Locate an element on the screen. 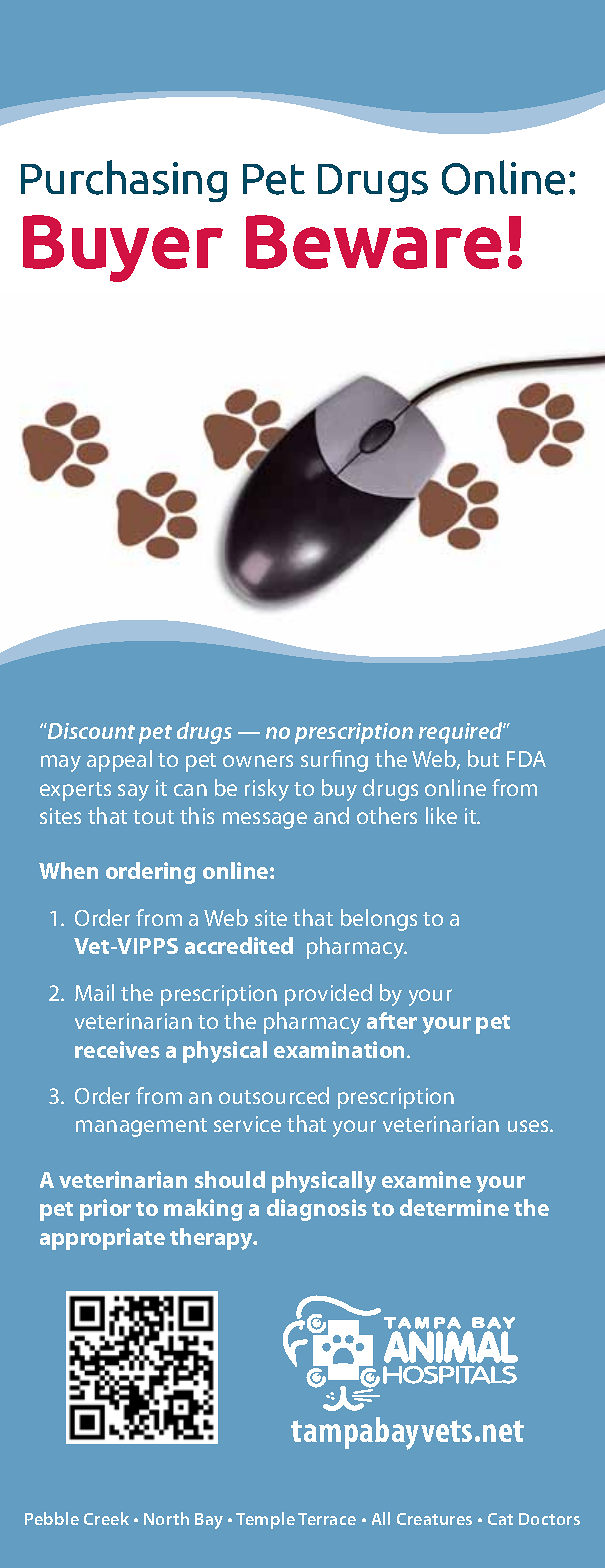  tout is located at coordinates (153, 817).
